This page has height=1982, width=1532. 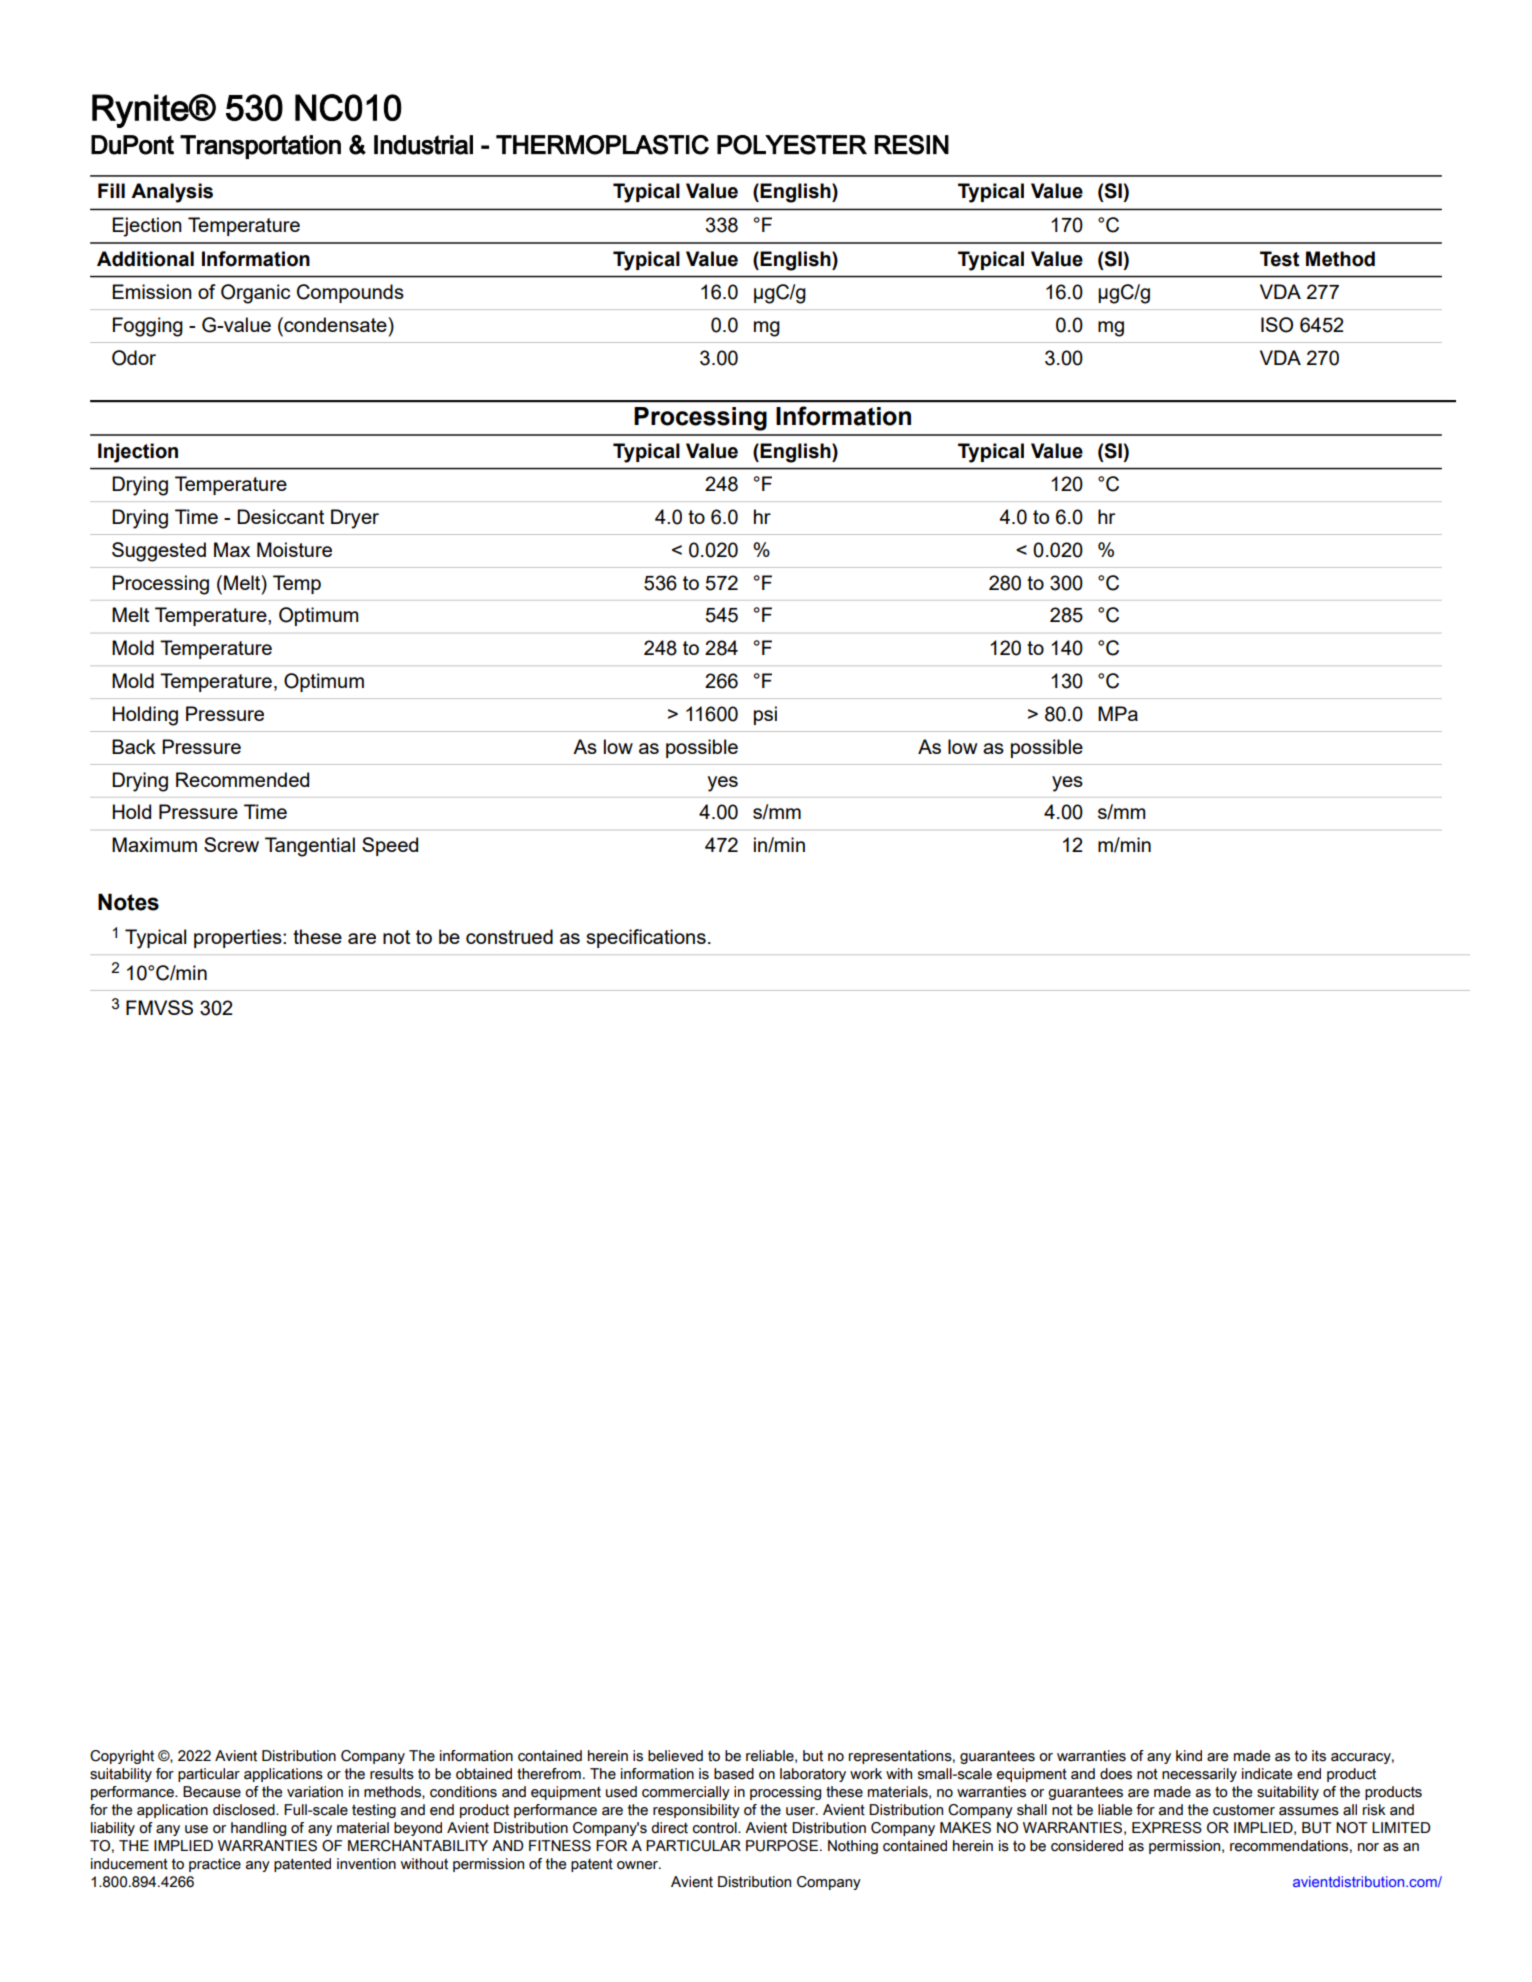 What do you see at coordinates (245, 1810) in the page?
I see `disclosed` at bounding box center [245, 1810].
